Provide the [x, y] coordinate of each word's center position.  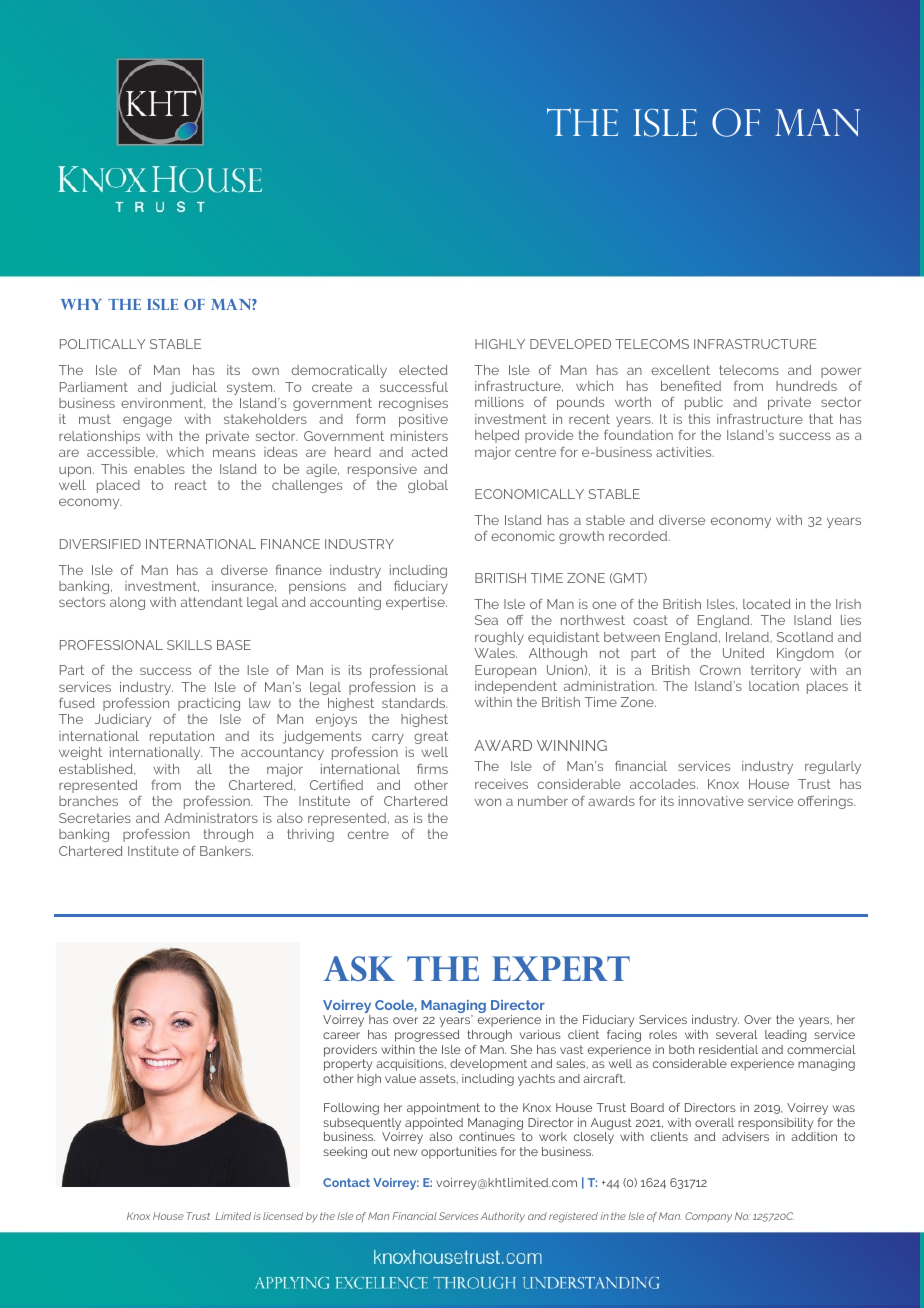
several [736, 1034]
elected [423, 370]
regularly [833, 767]
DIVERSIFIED [100, 544]
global [428, 486]
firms [432, 768]
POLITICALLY [103, 344]
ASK [359, 968]
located [767, 604]
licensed [283, 1216]
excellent [680, 370]
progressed [427, 1036]
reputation [182, 737]
